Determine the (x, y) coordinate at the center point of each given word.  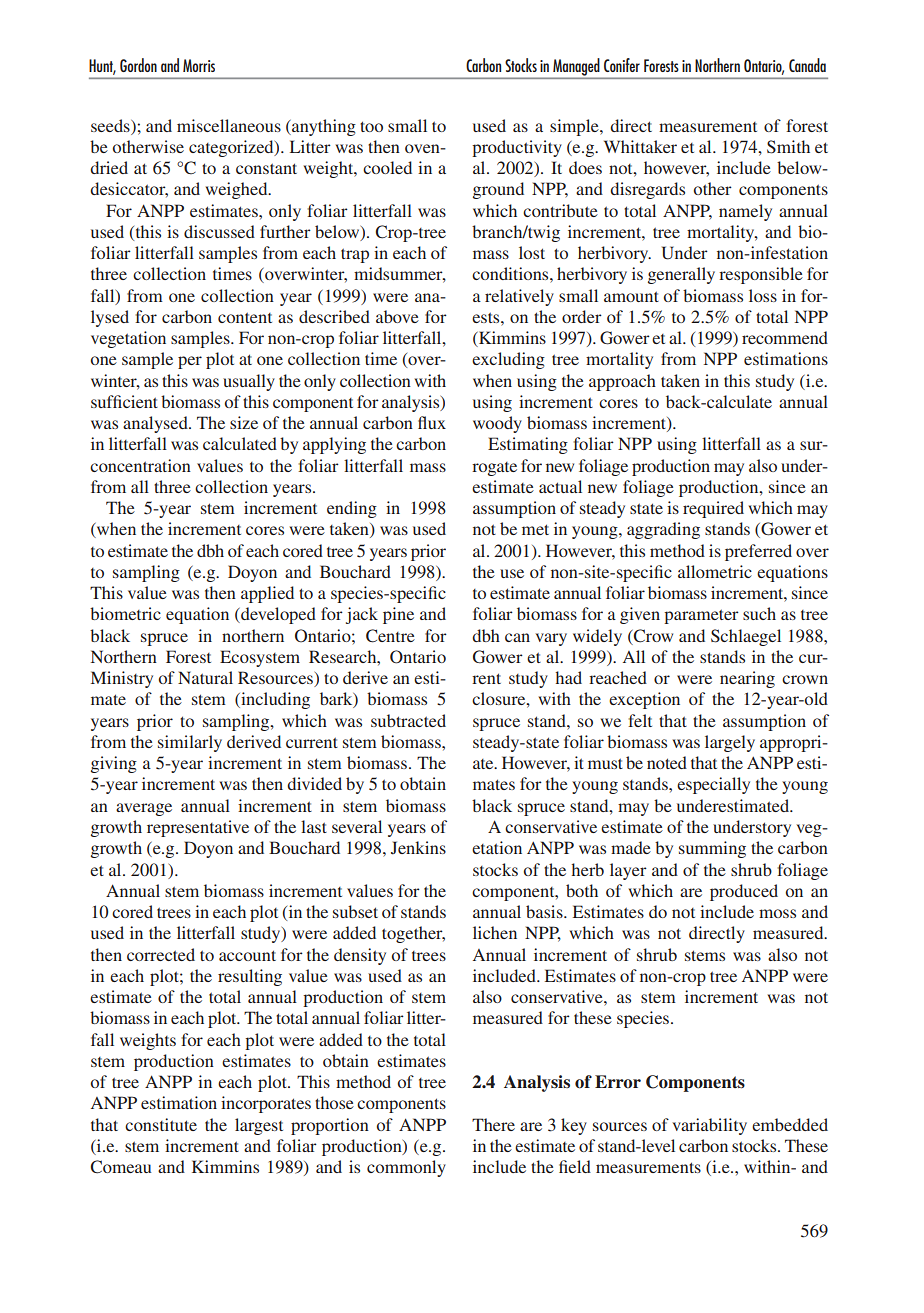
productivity (517, 148)
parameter (701, 616)
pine (398, 615)
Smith (788, 147)
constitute (161, 1124)
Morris (199, 65)
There (493, 1124)
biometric (125, 613)
